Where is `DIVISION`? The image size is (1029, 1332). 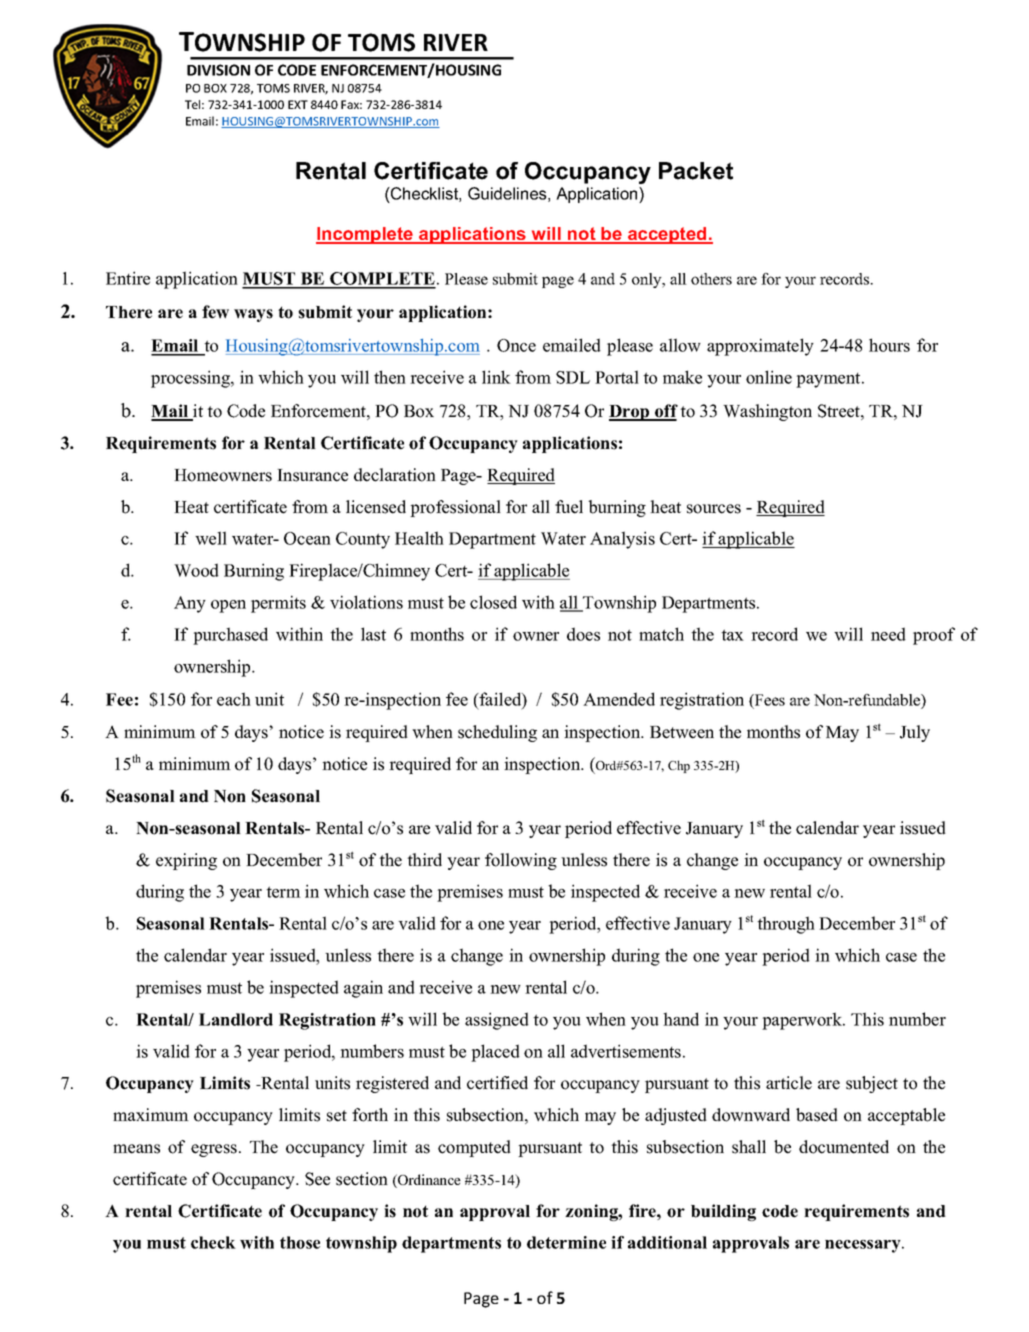 DIVISION is located at coordinates (218, 70).
